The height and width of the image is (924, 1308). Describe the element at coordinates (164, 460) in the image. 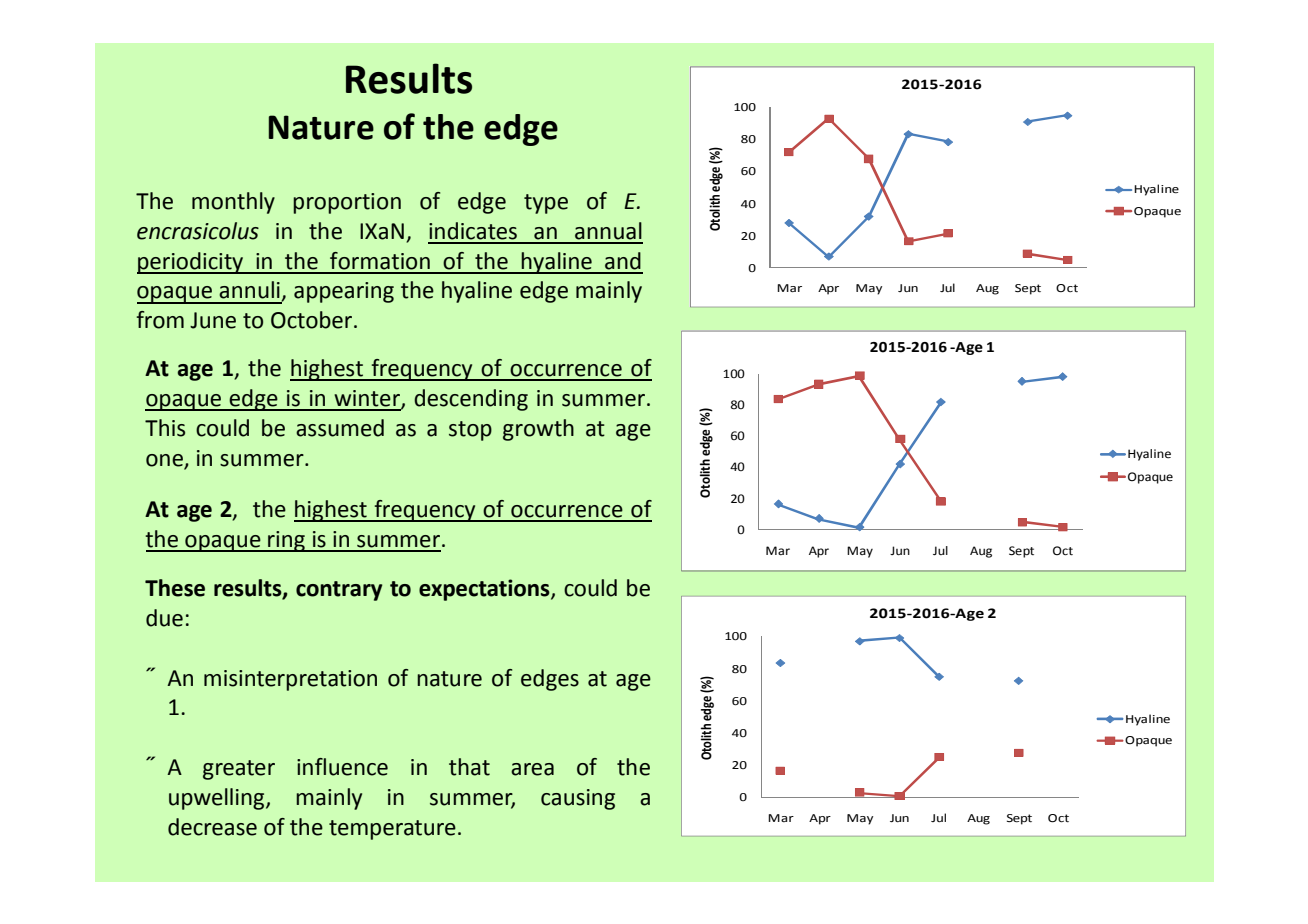

I see `one` at that location.
